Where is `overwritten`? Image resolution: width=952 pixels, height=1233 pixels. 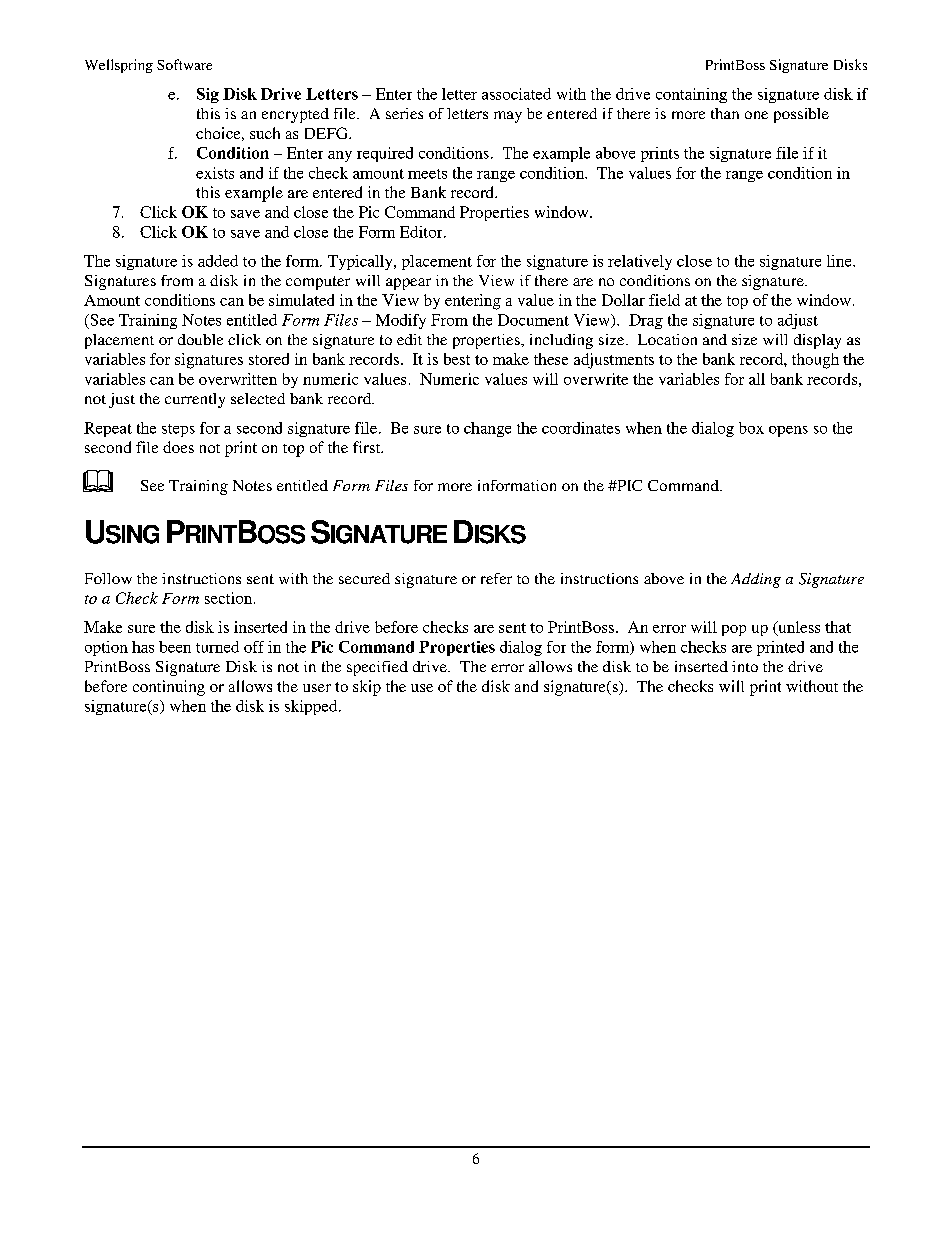 overwritten is located at coordinates (238, 379).
